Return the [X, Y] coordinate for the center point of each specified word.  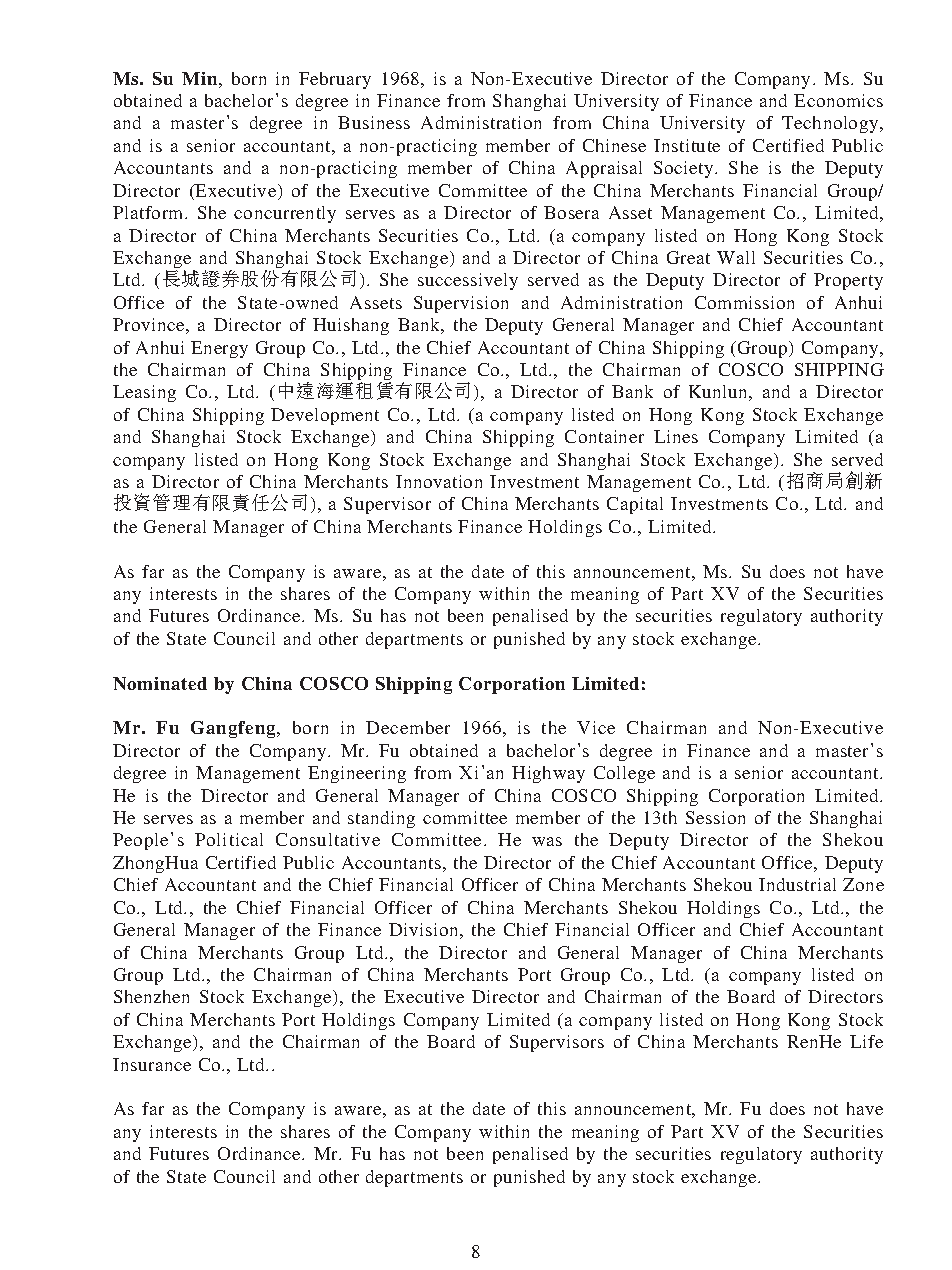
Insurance [152, 1064]
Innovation [439, 481]
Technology [831, 124]
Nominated [160, 683]
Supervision [461, 304]
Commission [744, 302]
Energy [219, 349]
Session [715, 817]
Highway [548, 774]
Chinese [614, 145]
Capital [635, 505]
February [335, 80]
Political [229, 839]
